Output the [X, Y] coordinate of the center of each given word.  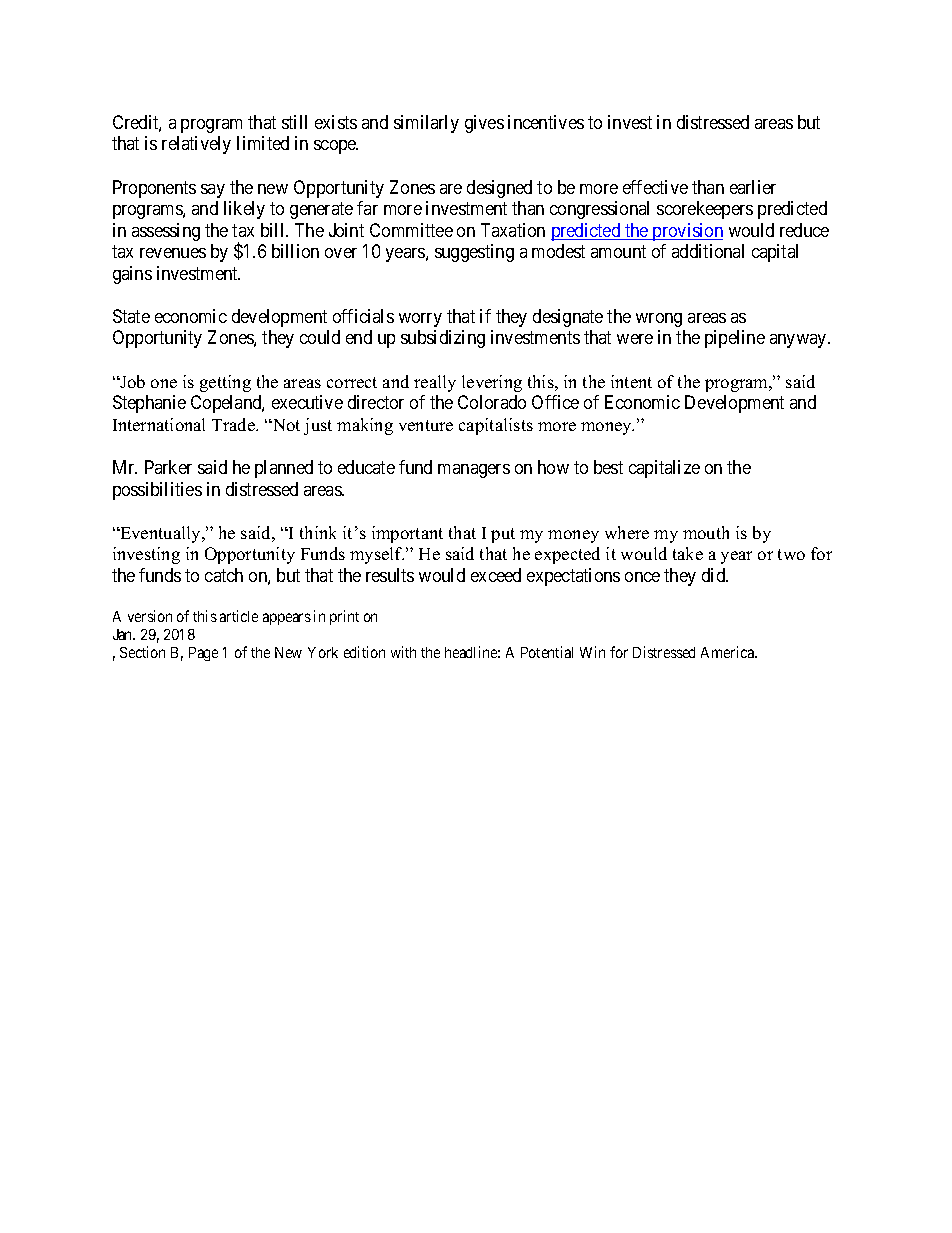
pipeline [735, 339]
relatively [196, 145]
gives [484, 124]
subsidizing [443, 339]
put [503, 535]
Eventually [160, 534]
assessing [166, 232]
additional [708, 251]
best [608, 467]
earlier [753, 187]
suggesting [474, 253]
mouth [706, 532]
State [131, 316]
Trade [234, 424]
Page [203, 654]
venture [426, 425]
